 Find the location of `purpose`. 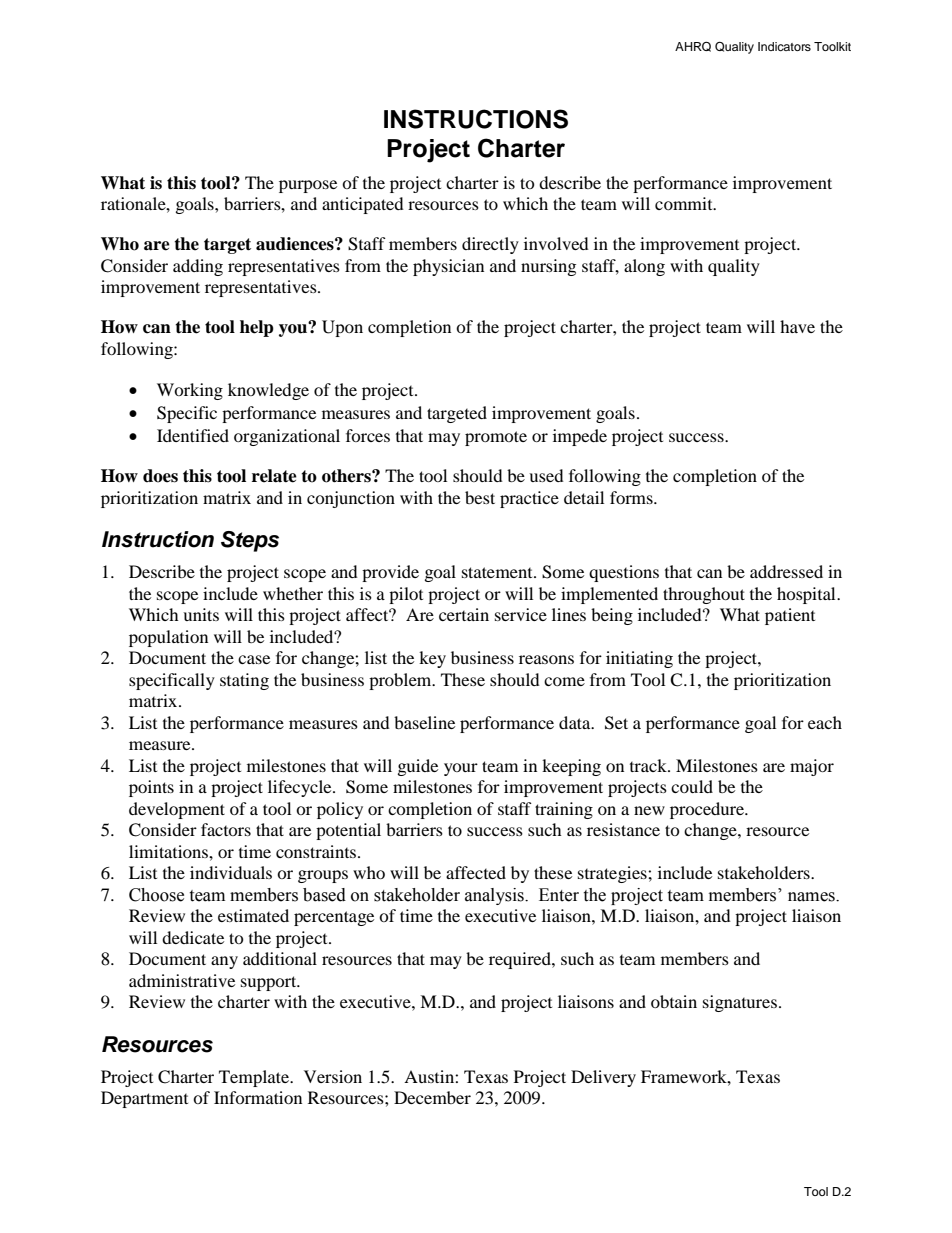

purpose is located at coordinates (308, 186).
